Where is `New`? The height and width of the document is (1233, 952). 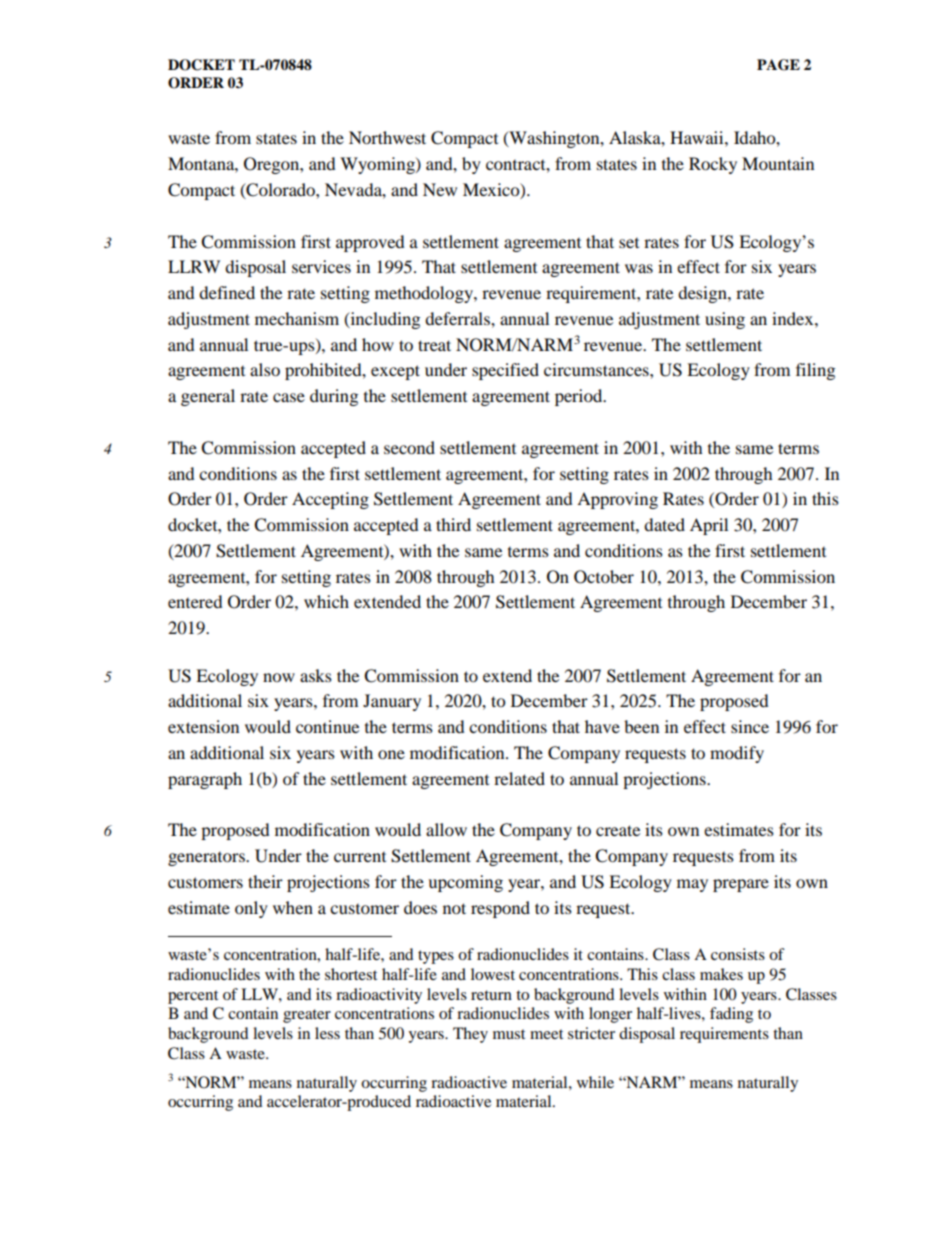 New is located at coordinates (440, 189).
